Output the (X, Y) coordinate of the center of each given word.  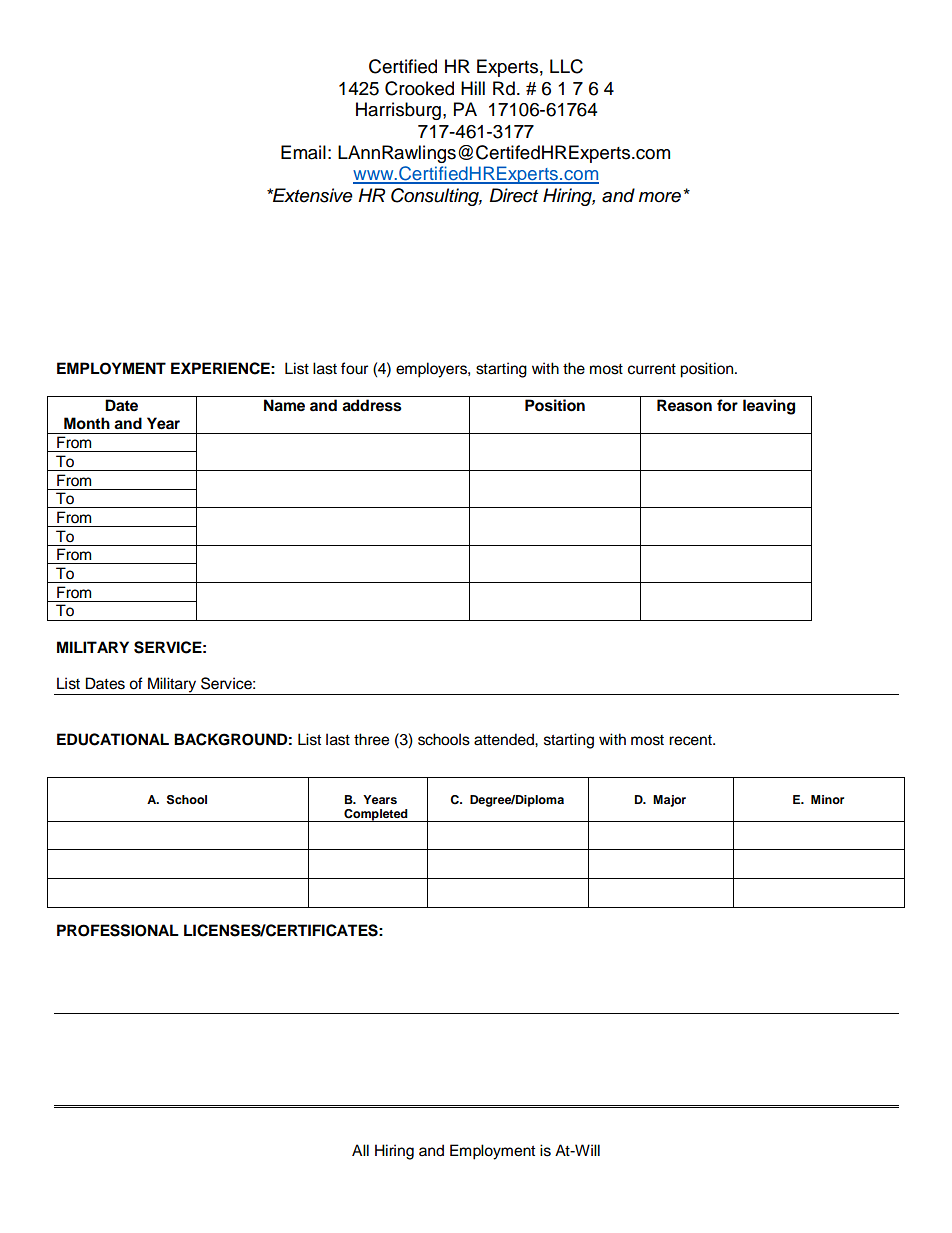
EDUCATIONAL (113, 739)
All (360, 1150)
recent (691, 740)
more (660, 197)
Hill (473, 88)
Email (303, 152)
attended (505, 739)
